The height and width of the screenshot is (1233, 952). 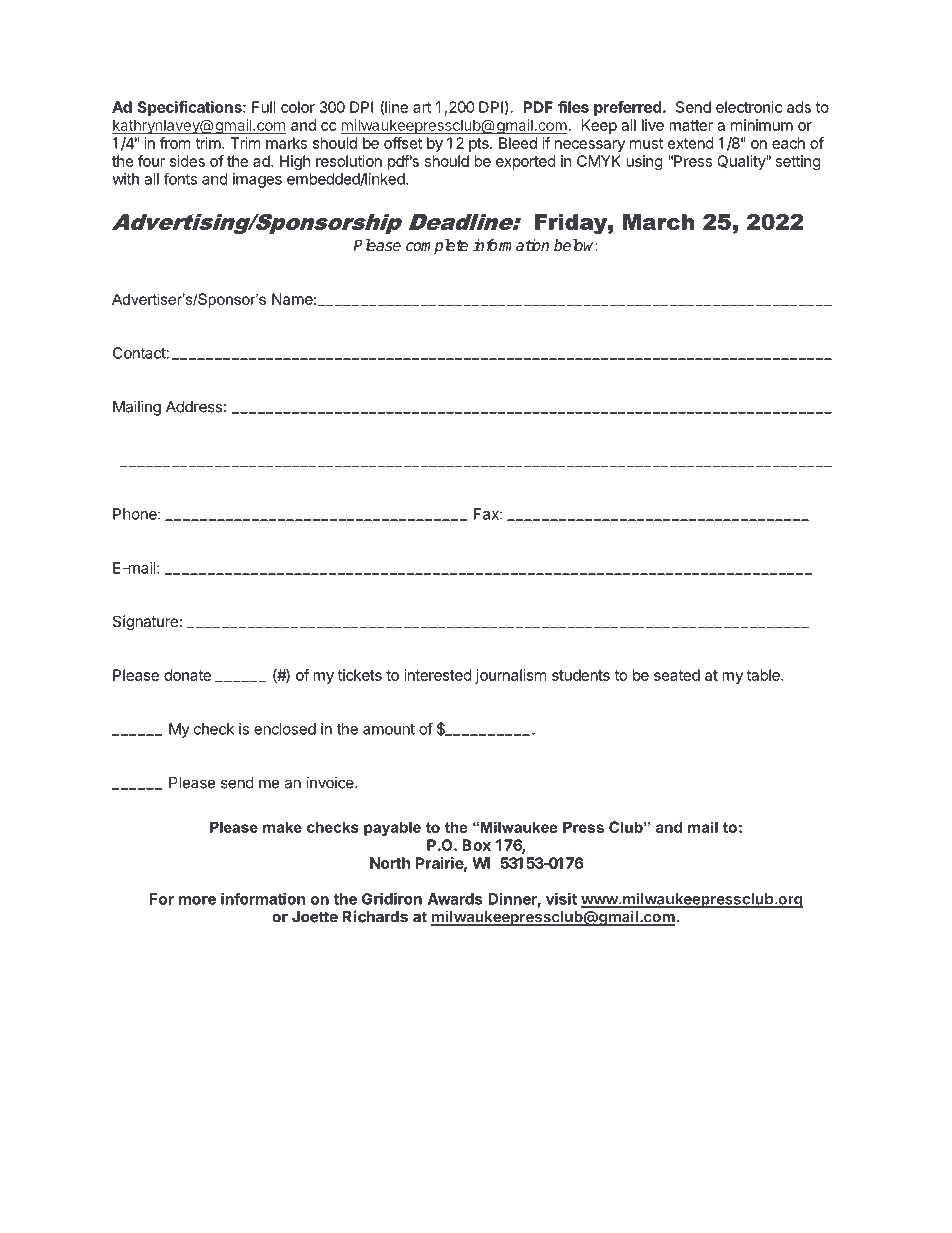 What do you see at coordinates (658, 222) in the screenshot?
I see `March` at bounding box center [658, 222].
